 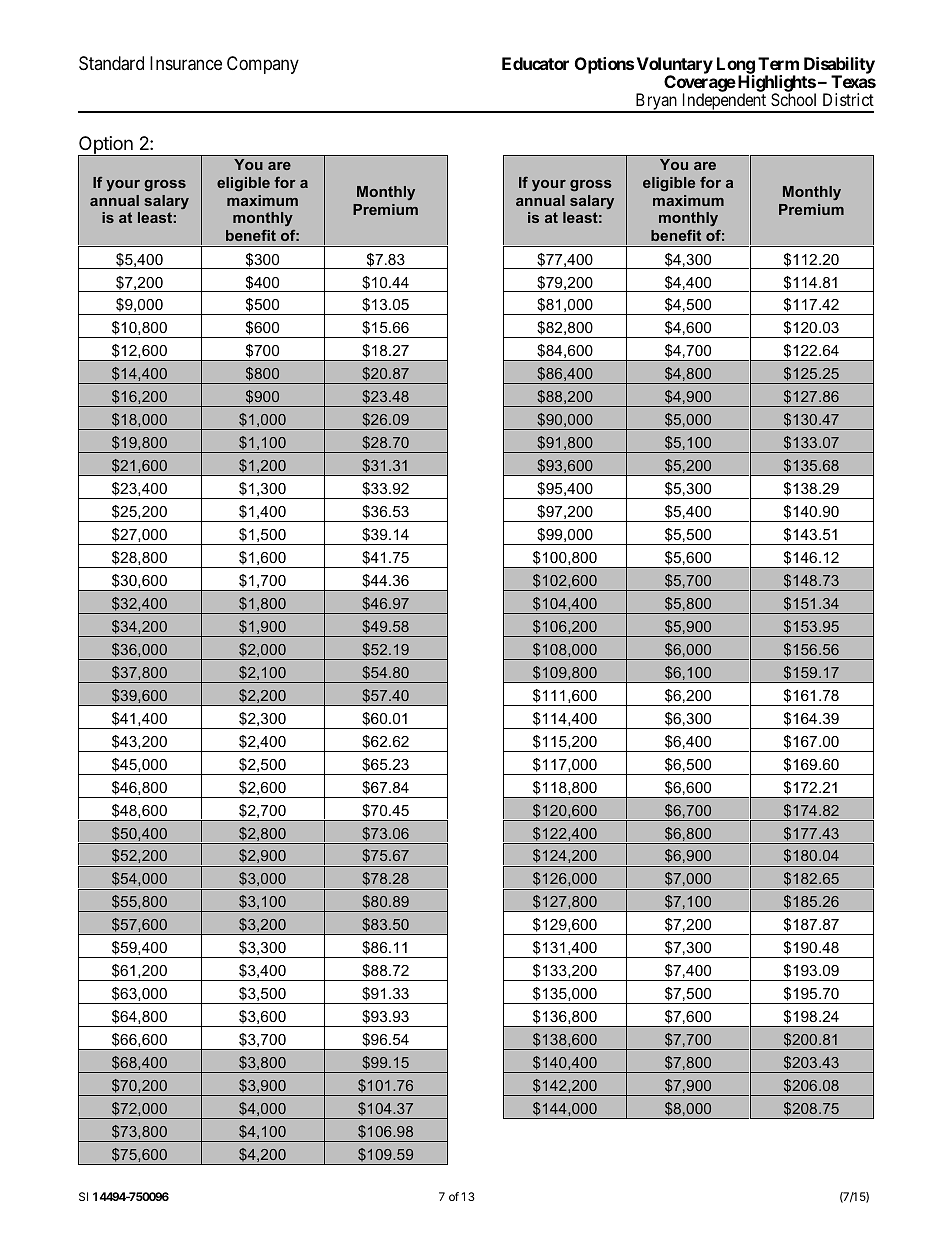 I want to click on Coverage, so click(x=700, y=84).
